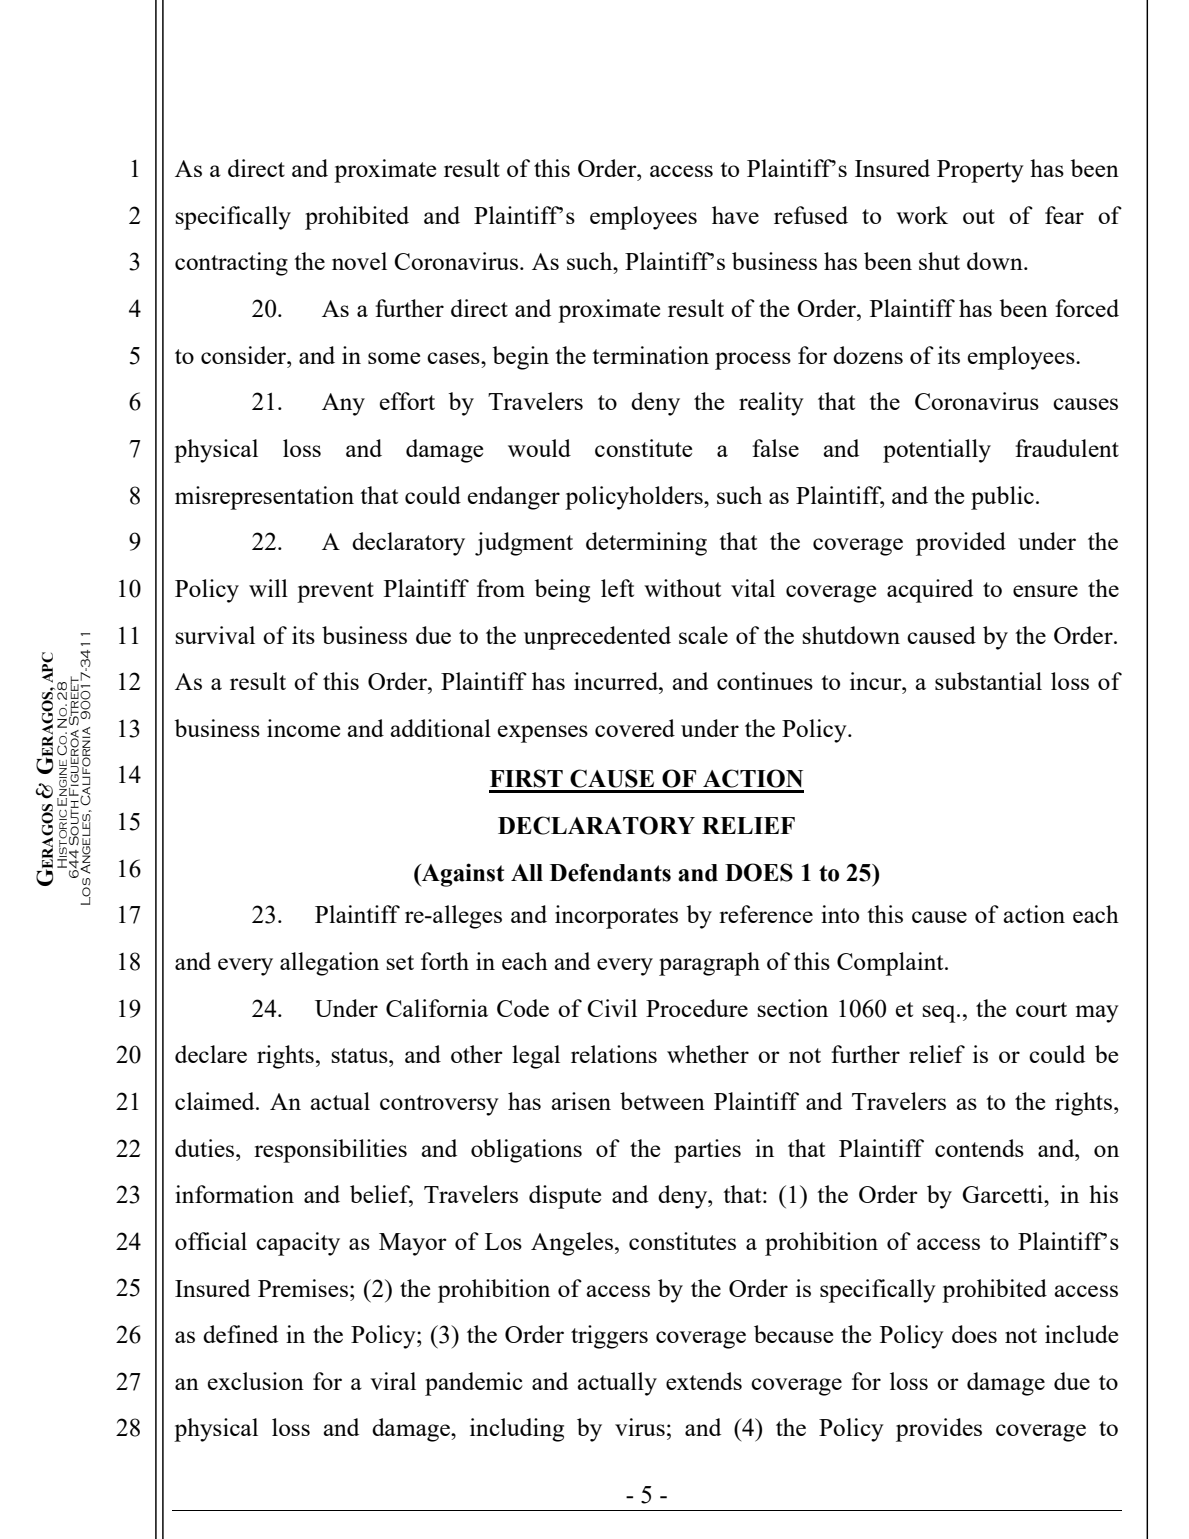 This screenshot has width=1189, height=1539. Describe the element at coordinates (735, 215) in the screenshot. I see `have` at that location.
